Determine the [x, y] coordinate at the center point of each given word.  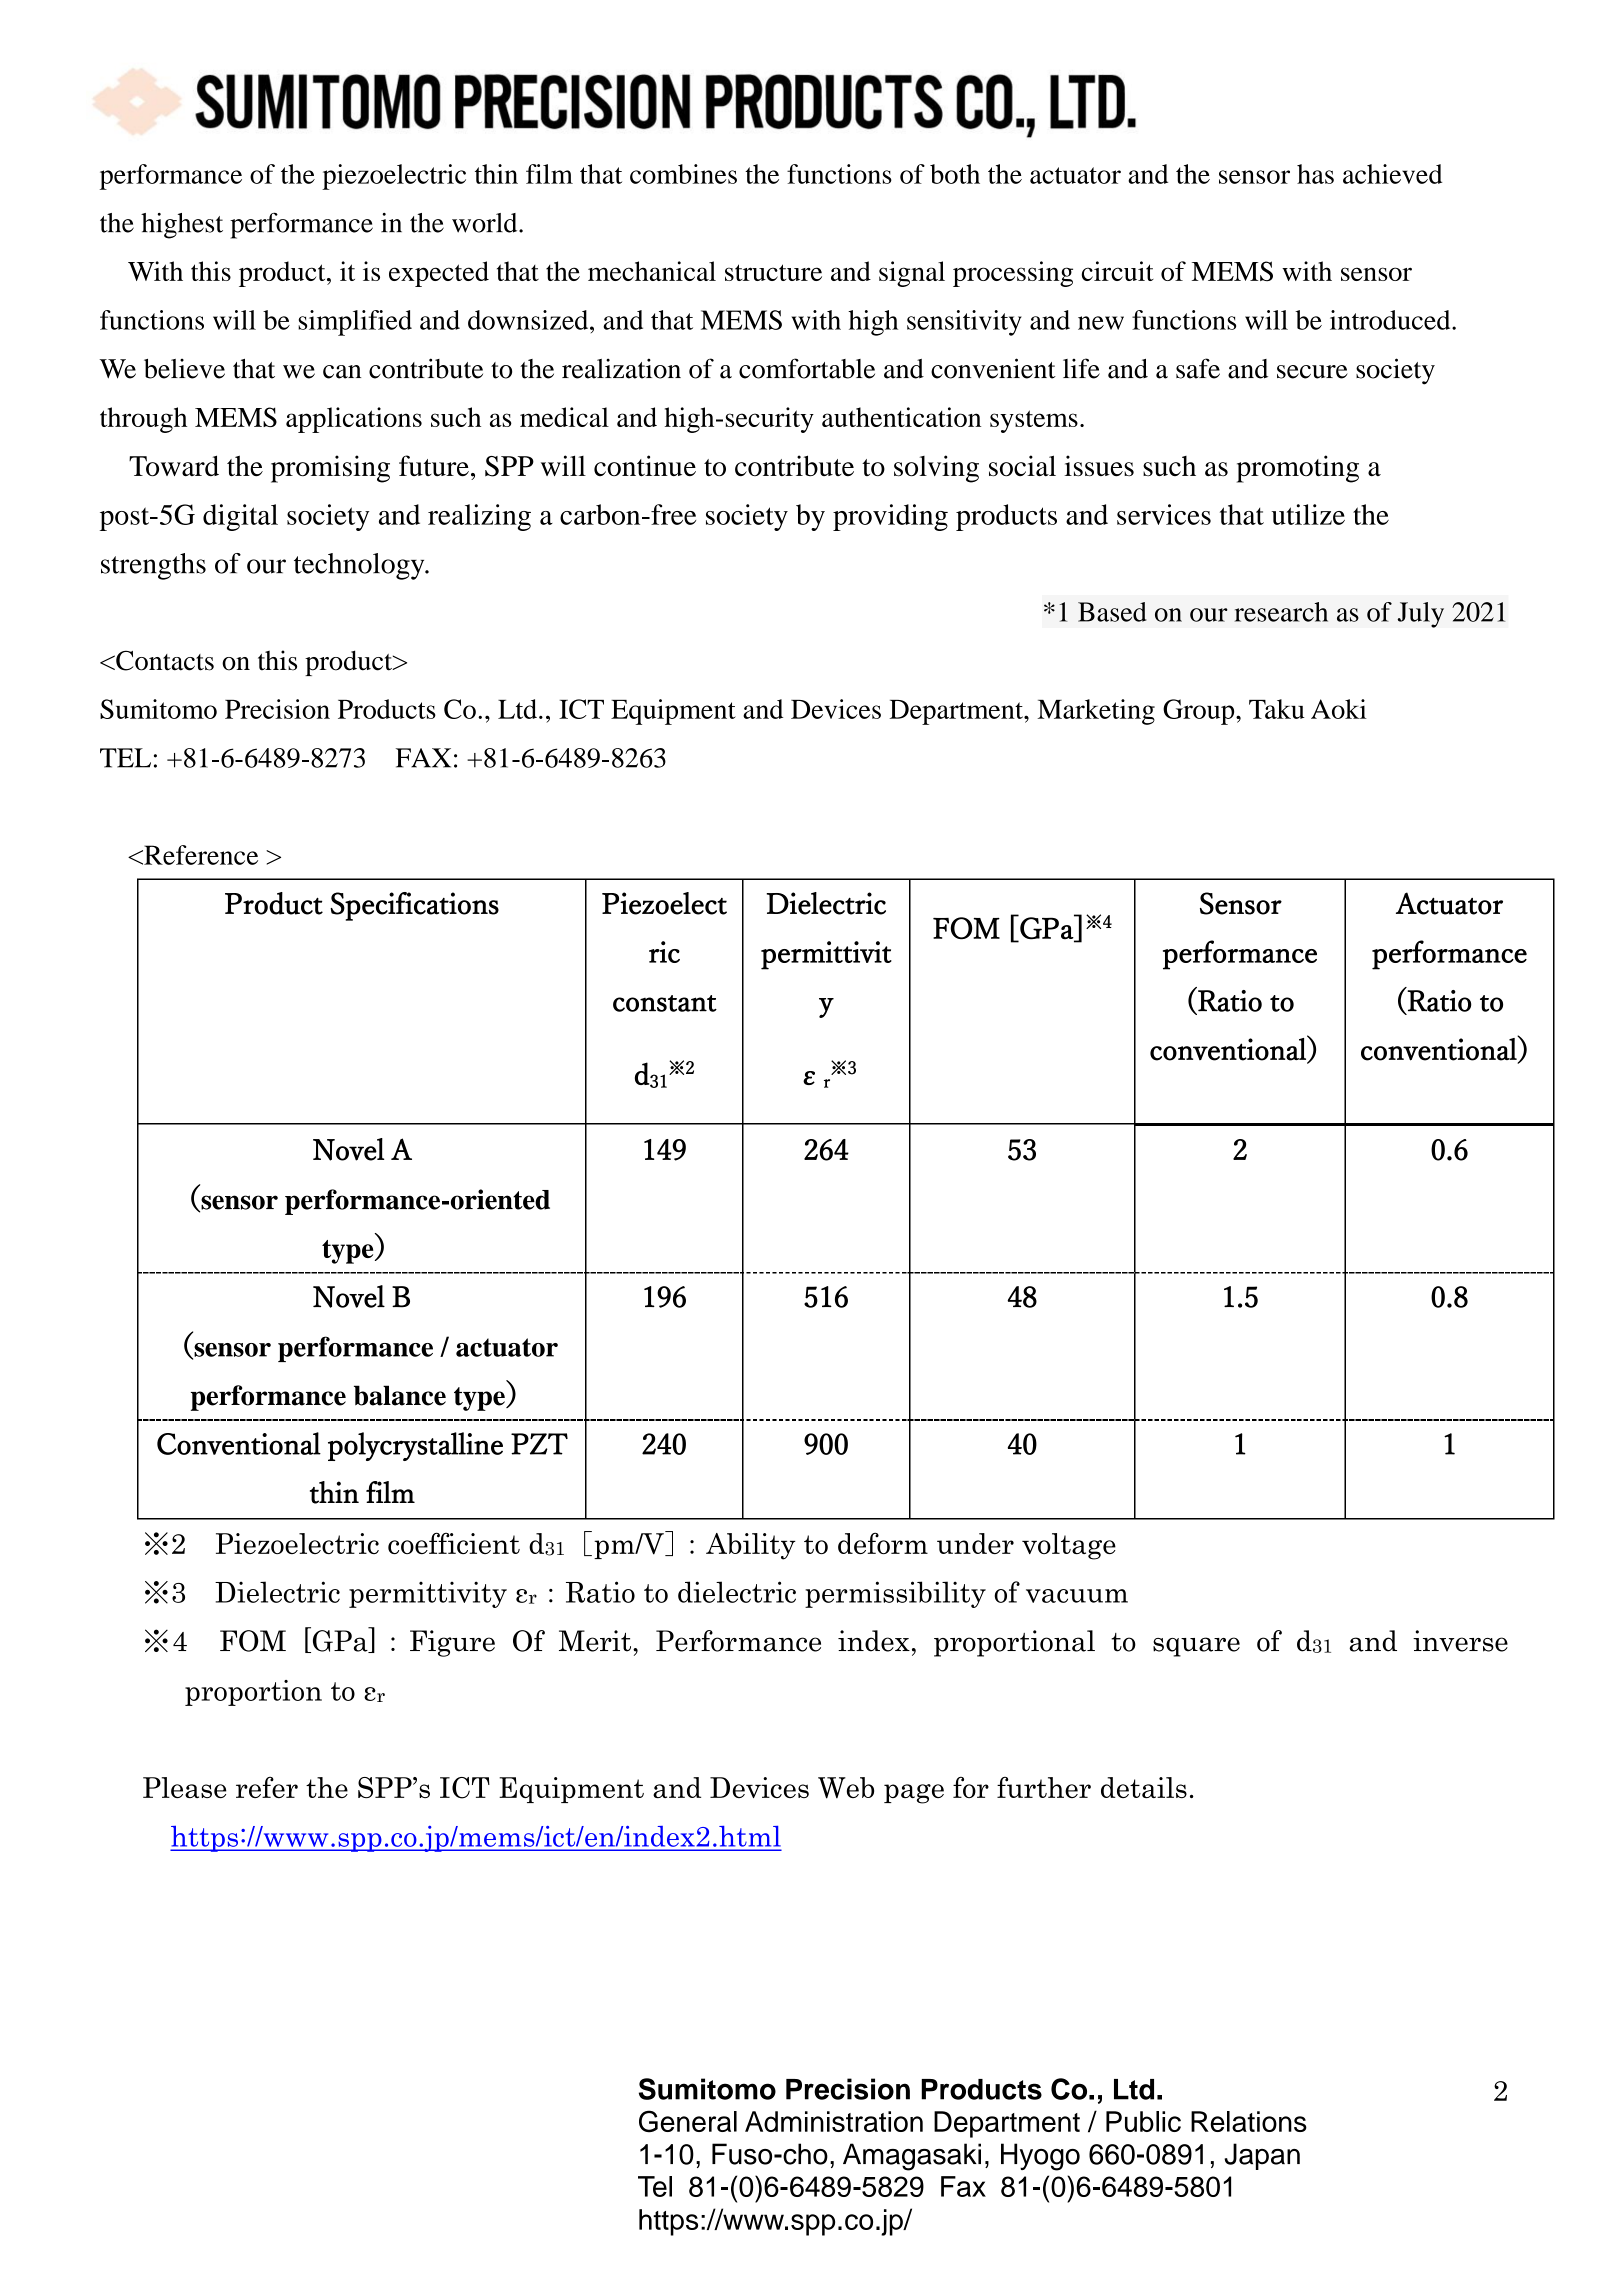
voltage [1069, 1546]
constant [665, 1003]
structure [773, 272]
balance [400, 1395]
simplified [355, 323]
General [688, 2121]
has [1315, 174]
